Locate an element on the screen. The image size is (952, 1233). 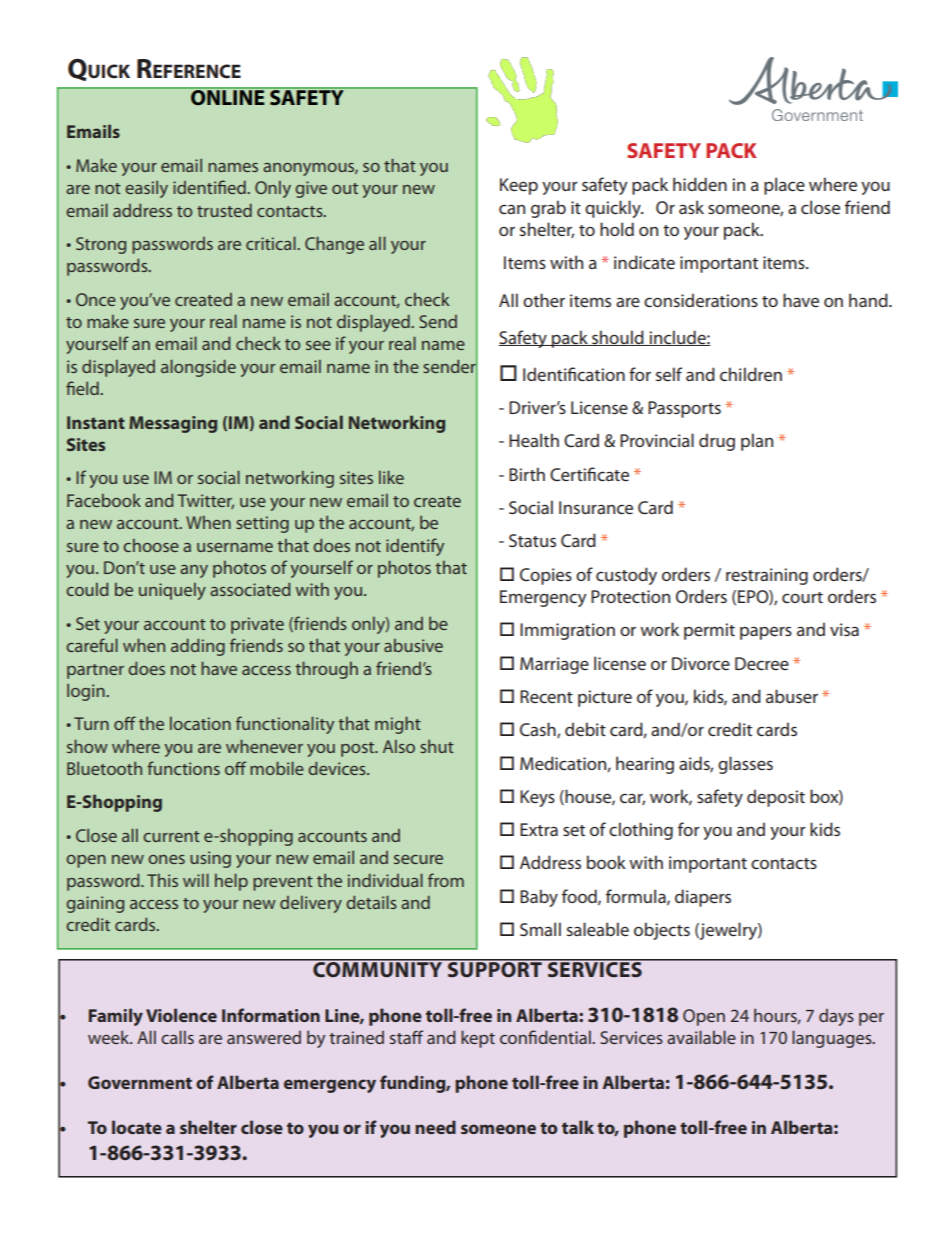
can is located at coordinates (512, 209).
